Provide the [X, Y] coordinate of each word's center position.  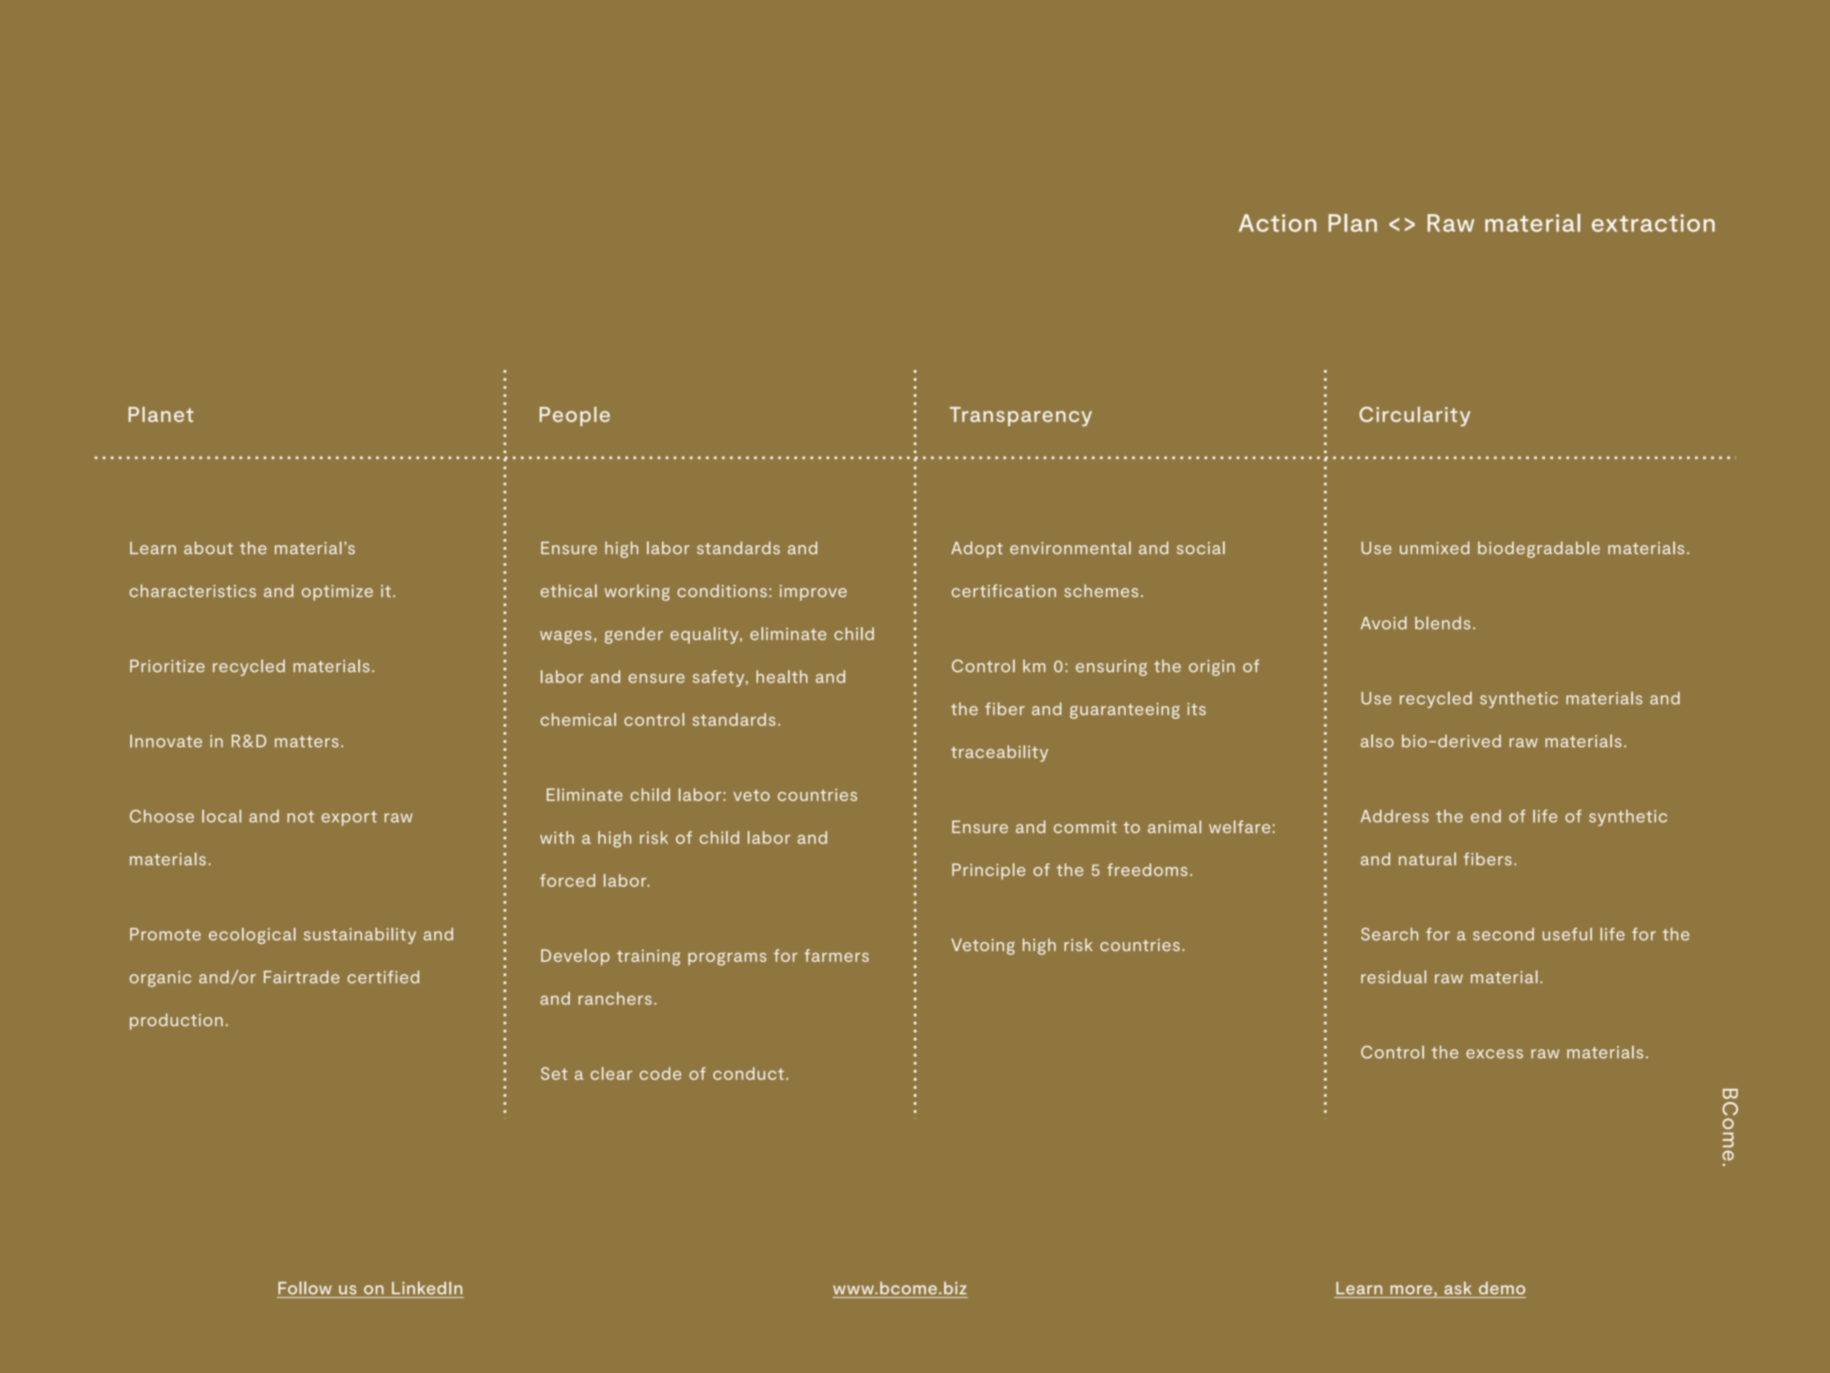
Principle [988, 871]
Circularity [1414, 417]
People [575, 416]
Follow [305, 1288]
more [1412, 1291]
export [349, 818]
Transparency [1021, 417]
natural [1427, 859]
